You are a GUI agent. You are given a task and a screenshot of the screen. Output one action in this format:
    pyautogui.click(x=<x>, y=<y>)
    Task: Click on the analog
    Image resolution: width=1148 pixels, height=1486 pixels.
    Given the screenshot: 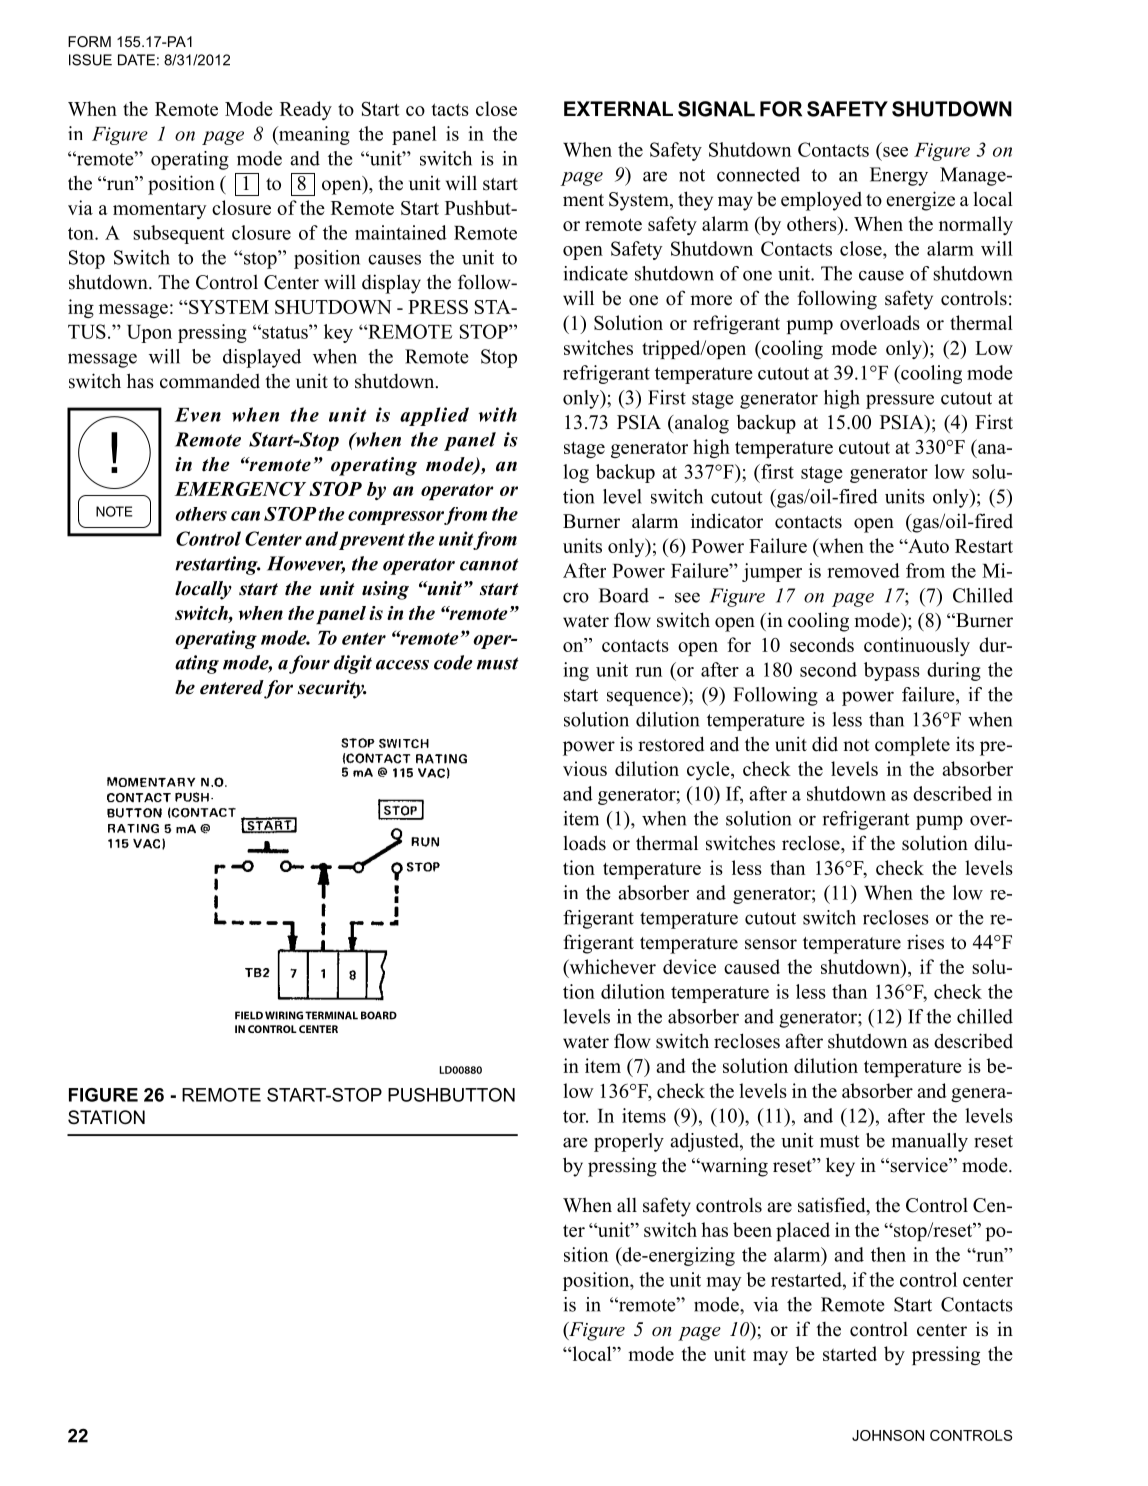 What is the action you would take?
    pyautogui.click(x=700, y=424)
